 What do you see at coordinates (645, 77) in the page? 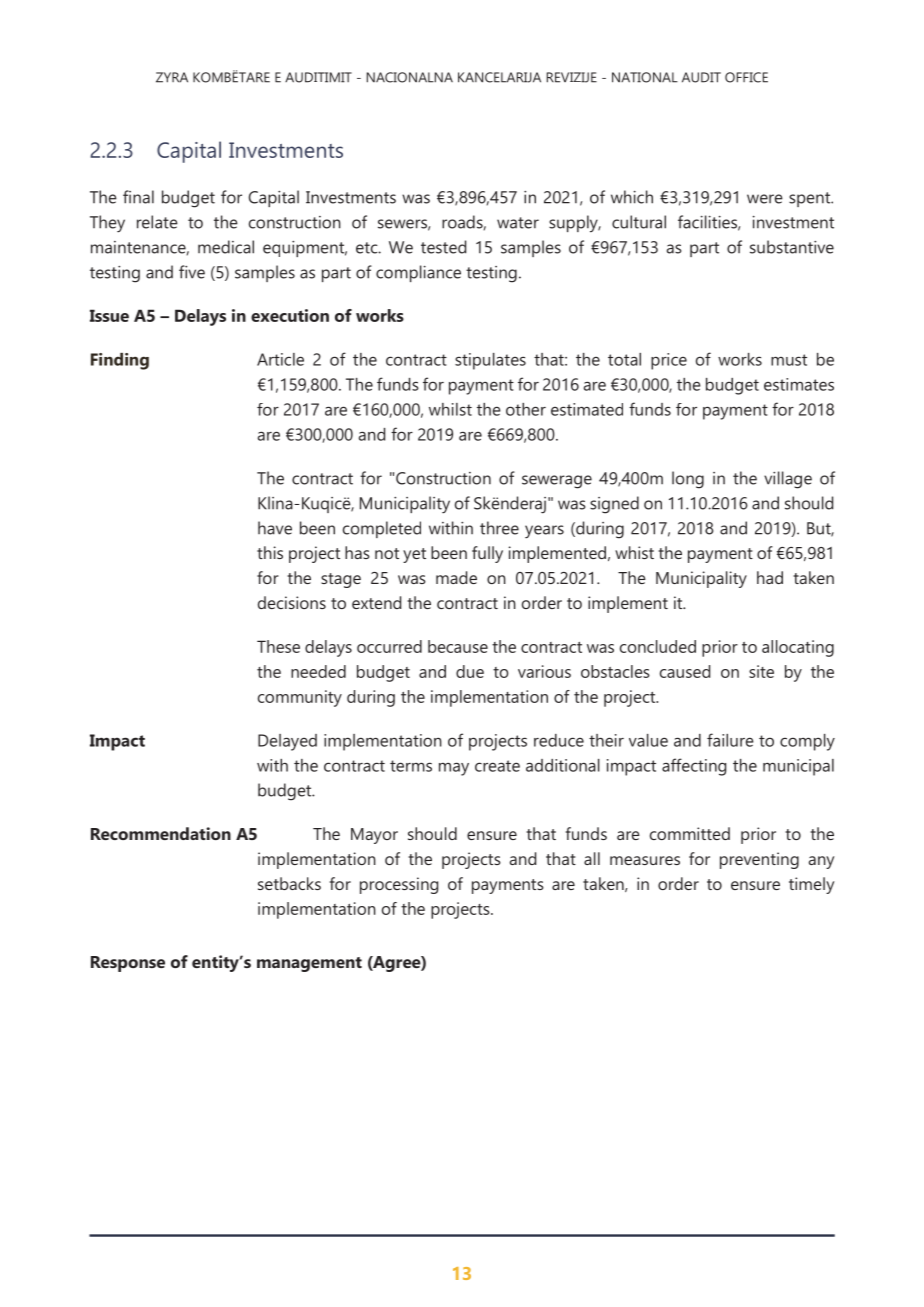
I see `NATIONAL` at bounding box center [645, 77].
